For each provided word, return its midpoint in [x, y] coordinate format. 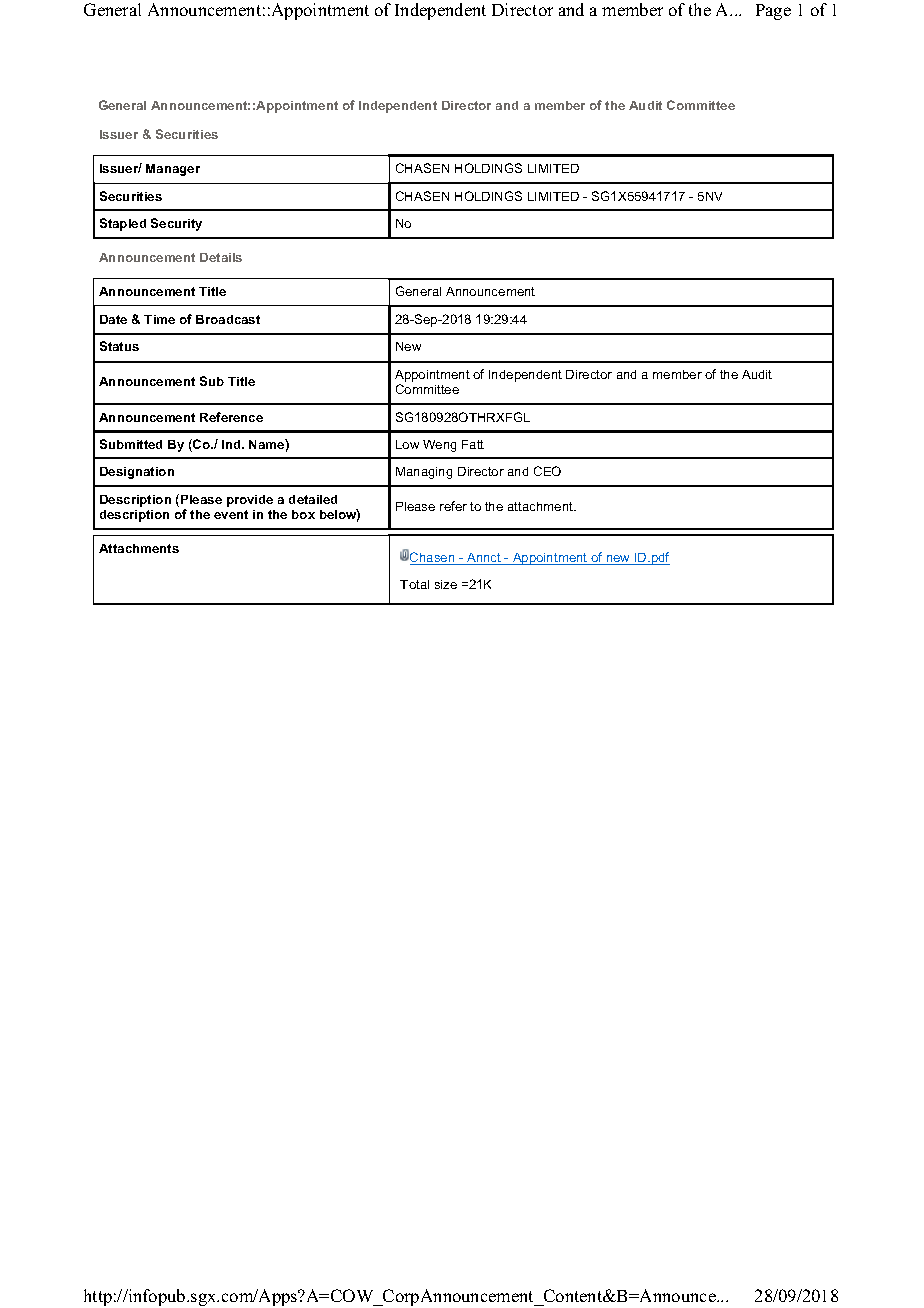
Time [159, 319]
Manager [173, 170]
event [231, 514]
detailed [313, 499]
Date [113, 319]
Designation [137, 473]
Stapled [123, 224]
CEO [547, 471]
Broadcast [228, 319]
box [303, 514]
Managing [424, 473]
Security [176, 224]
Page [773, 12]
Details [221, 257]
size [446, 584]
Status [119, 346]
